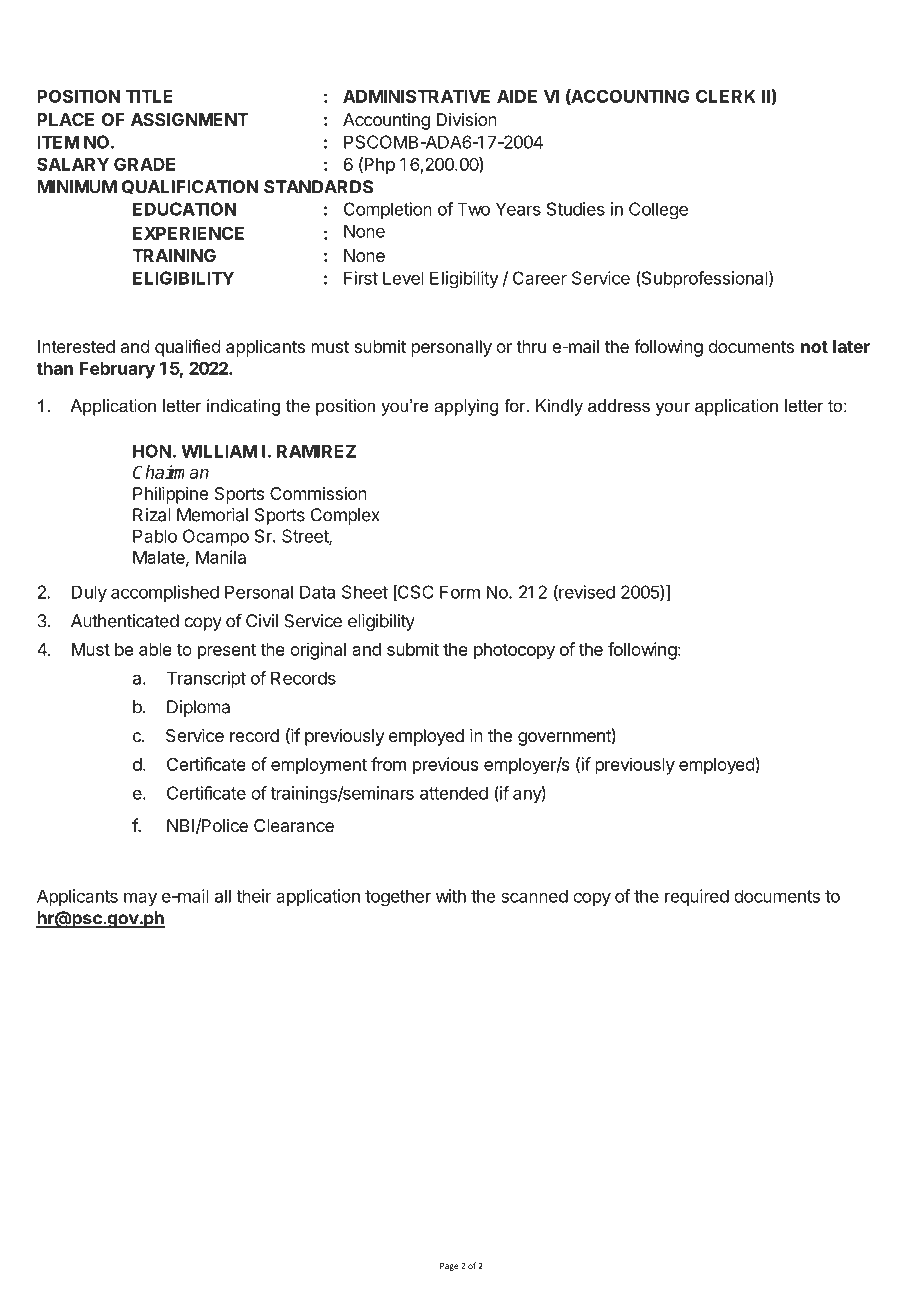 This screenshot has height=1308, width=924. What do you see at coordinates (155, 649) in the screenshot?
I see `able` at bounding box center [155, 649].
